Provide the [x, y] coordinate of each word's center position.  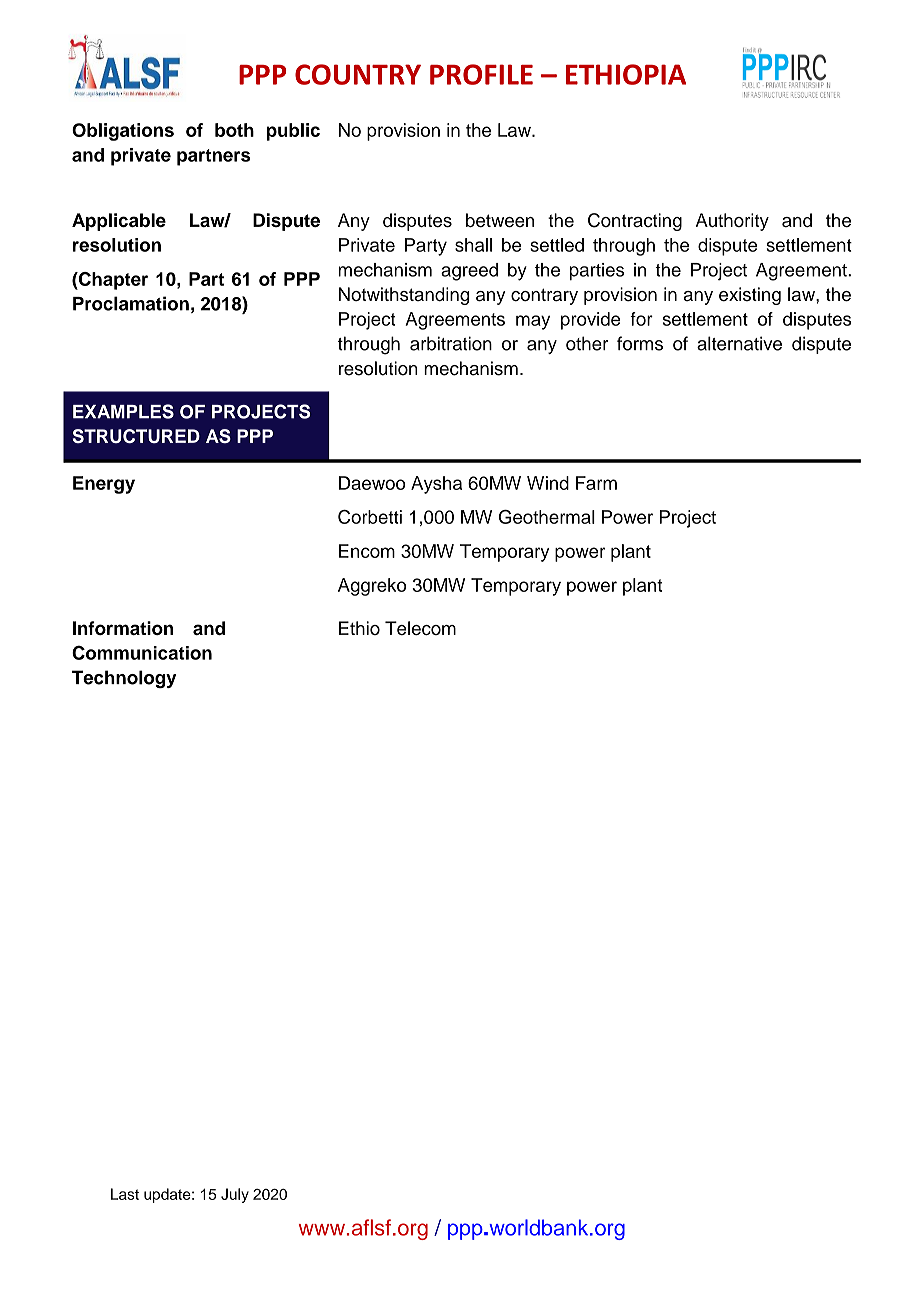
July [235, 1195]
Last [125, 1194]
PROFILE [481, 74]
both [234, 130]
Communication [142, 652]
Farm [596, 483]
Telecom [420, 628]
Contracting [635, 222]
